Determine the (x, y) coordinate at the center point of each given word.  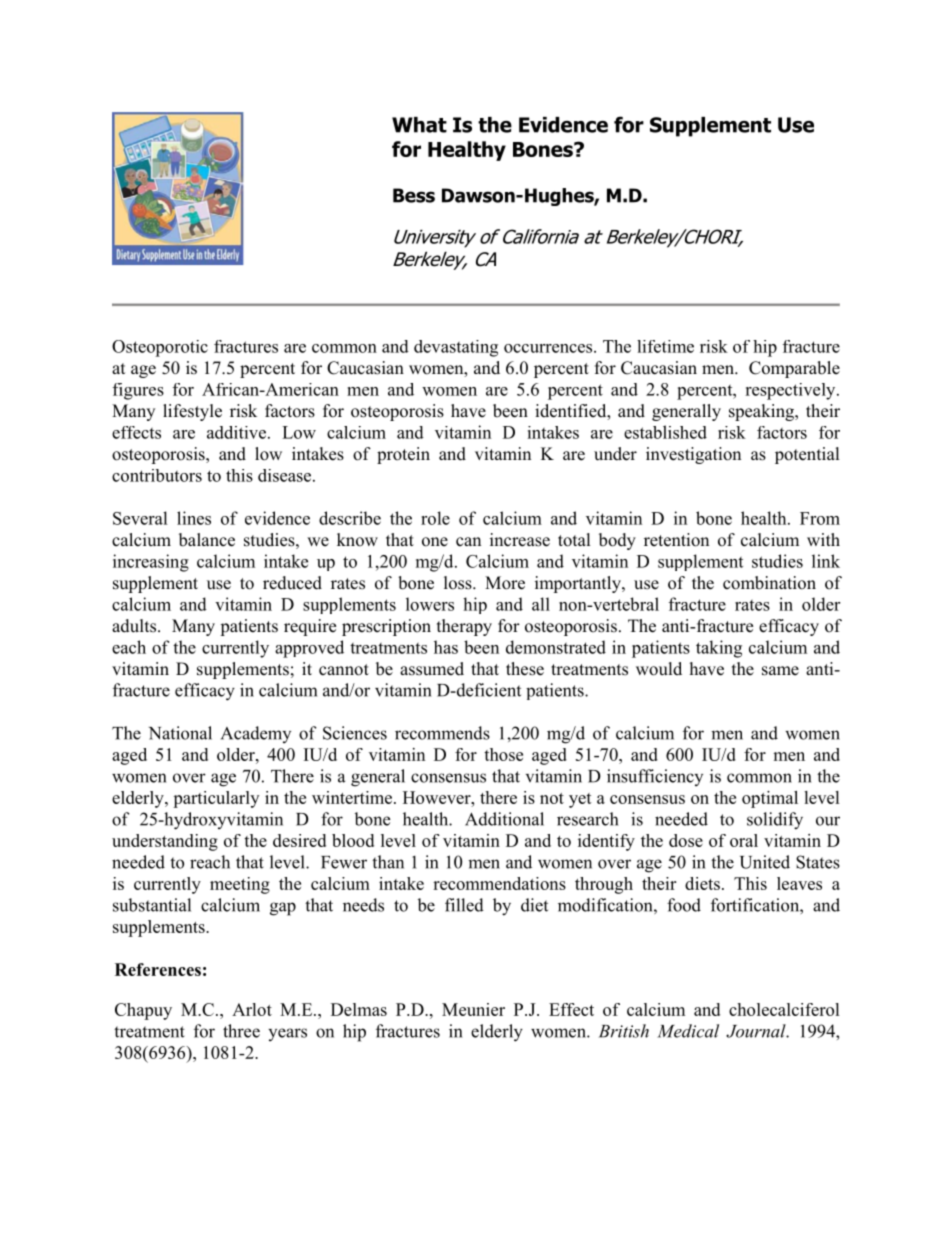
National (180, 733)
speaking (762, 412)
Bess (414, 195)
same (780, 671)
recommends (442, 733)
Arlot (252, 1009)
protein (403, 455)
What (419, 125)
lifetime (665, 346)
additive (236, 432)
